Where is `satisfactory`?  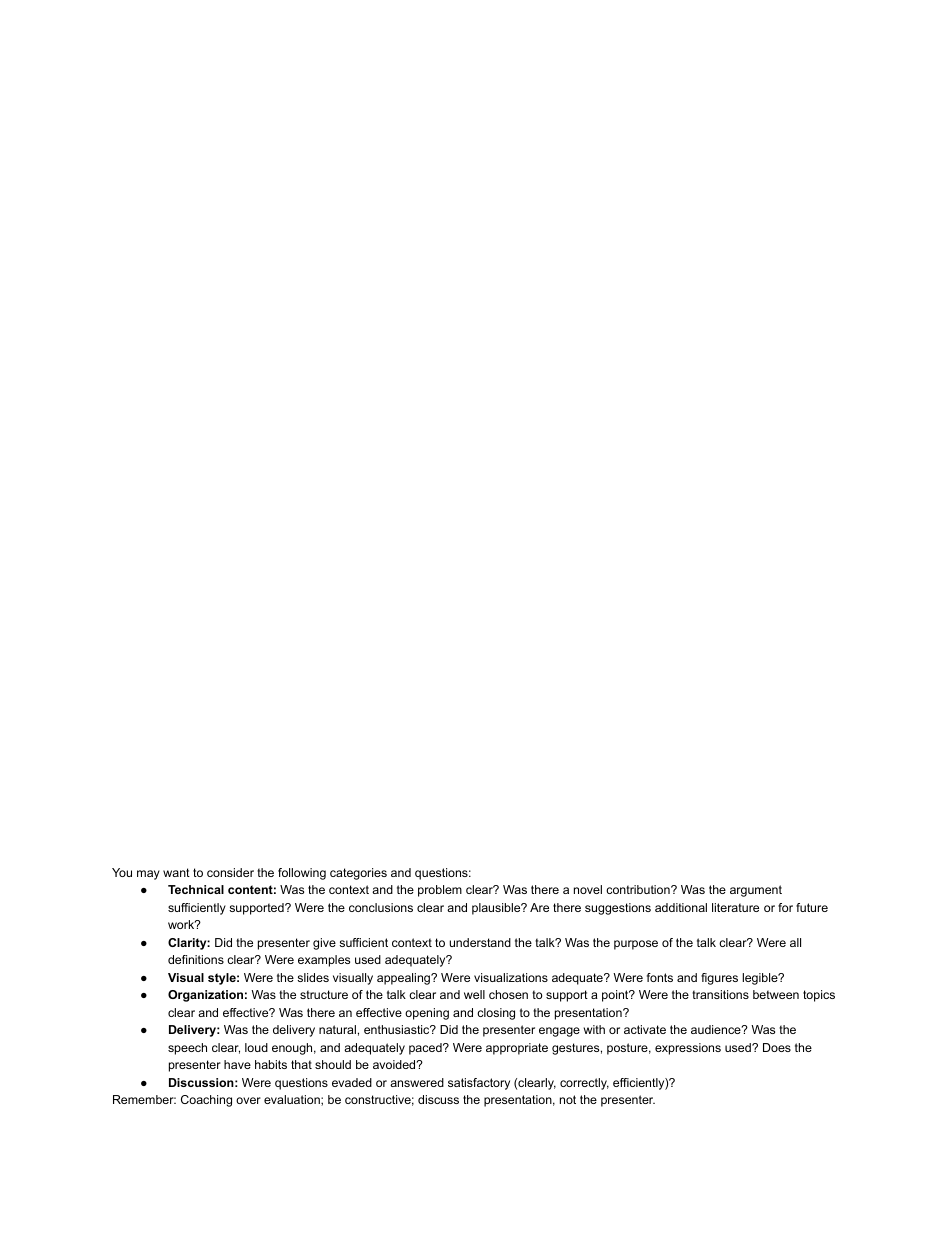
satisfactory is located at coordinates (479, 1084).
